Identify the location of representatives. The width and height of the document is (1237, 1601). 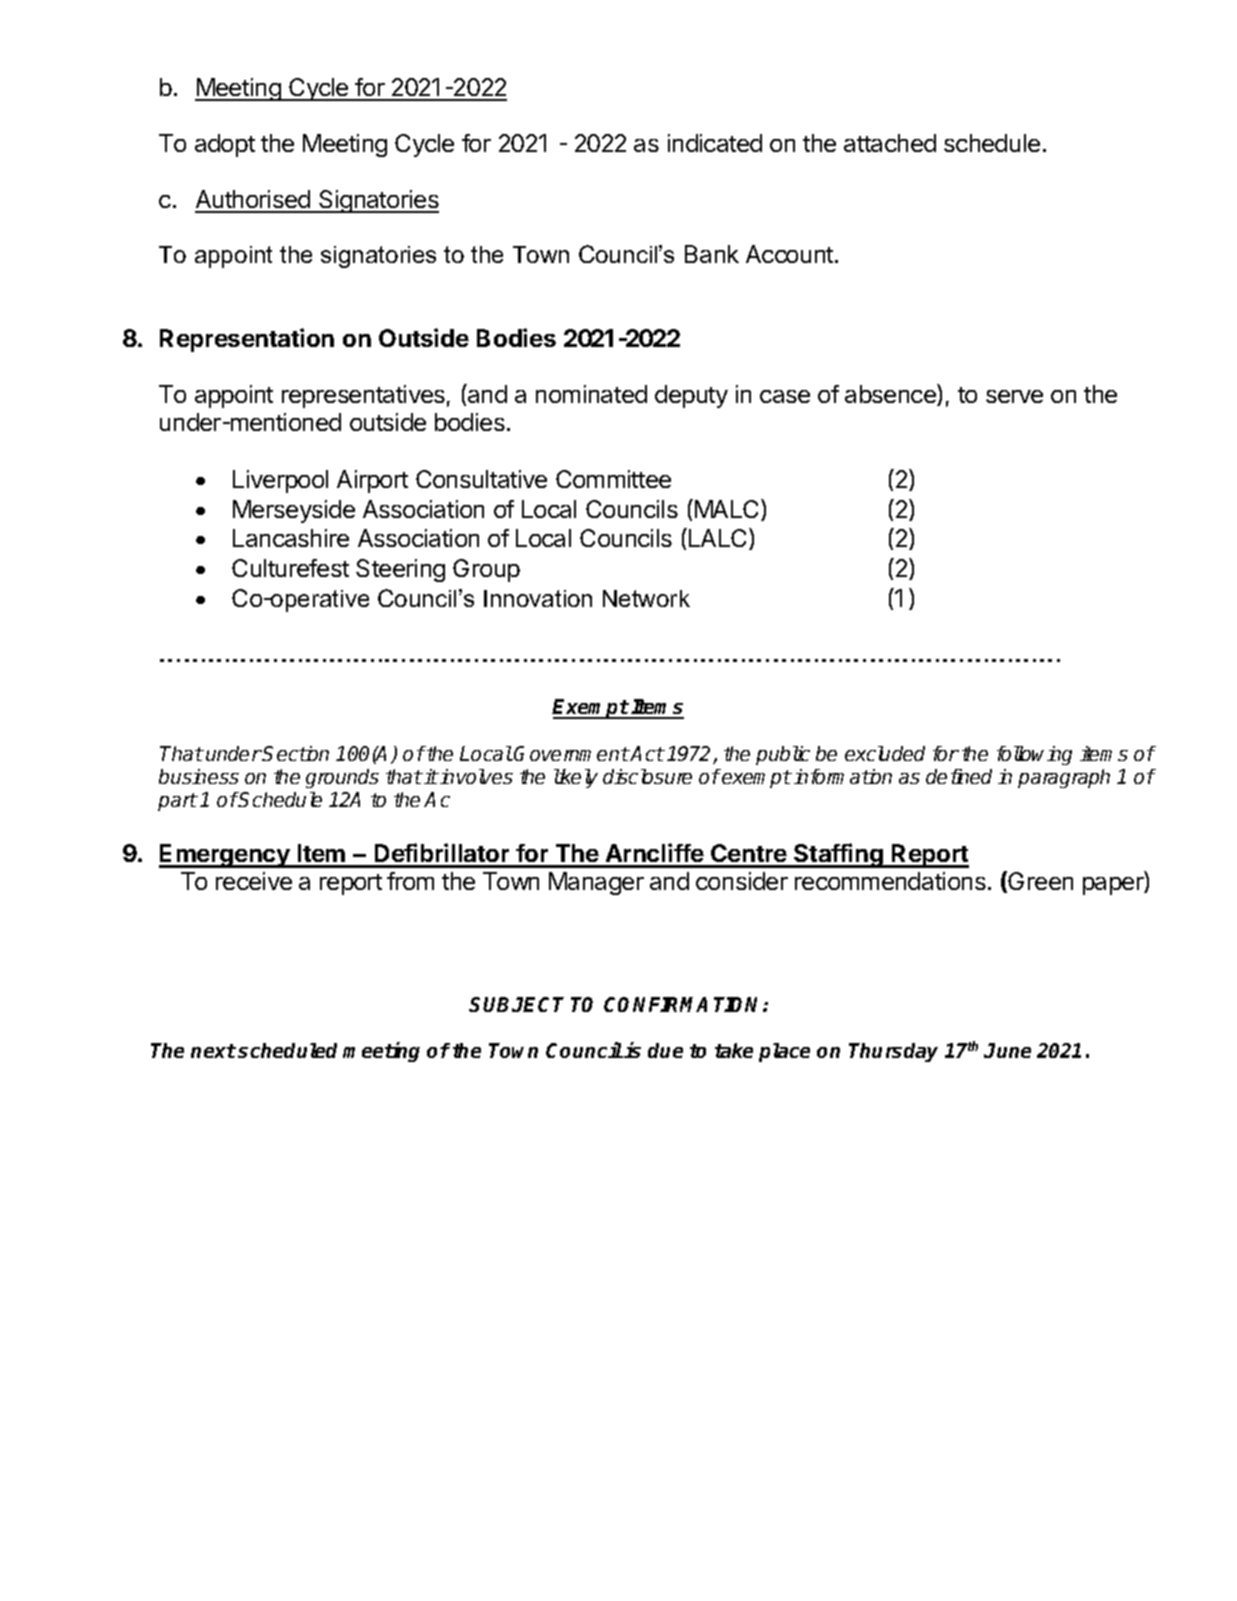
(363, 396).
